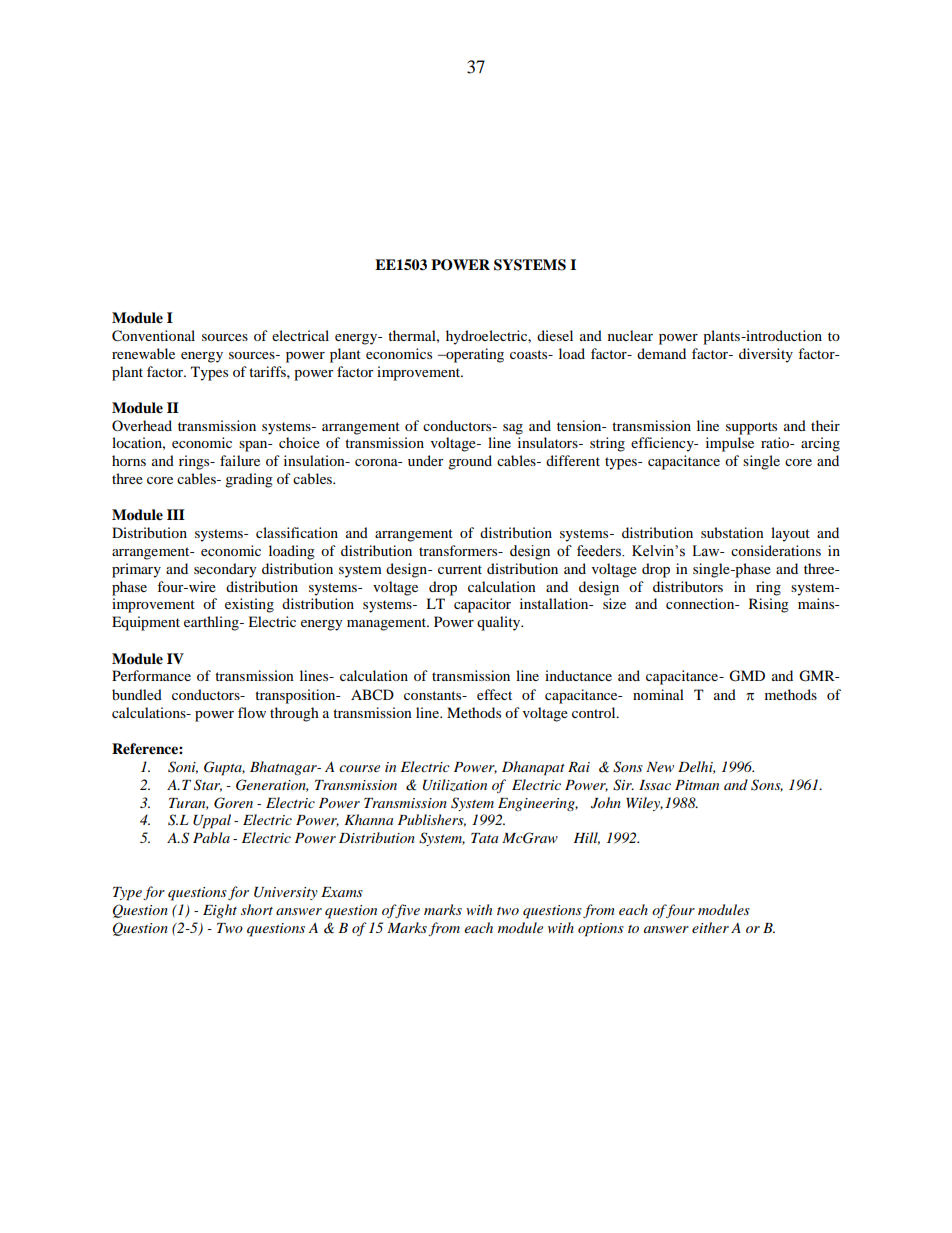  Describe the element at coordinates (143, 353) in the screenshot. I see `renewable` at that location.
